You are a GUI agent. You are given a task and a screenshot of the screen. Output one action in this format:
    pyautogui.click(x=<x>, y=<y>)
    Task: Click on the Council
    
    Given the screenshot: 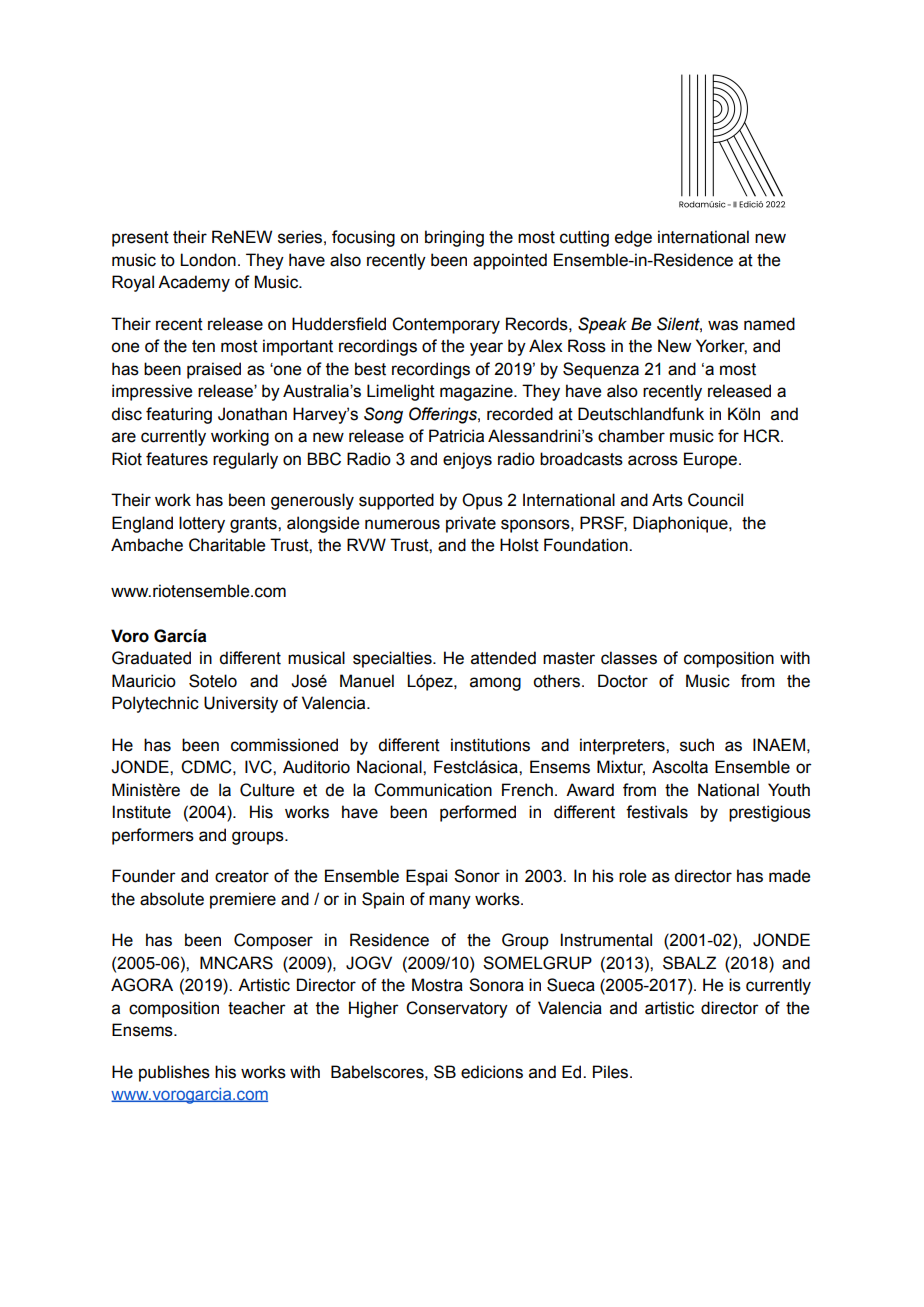 What is the action you would take?
    pyautogui.click(x=715, y=500)
